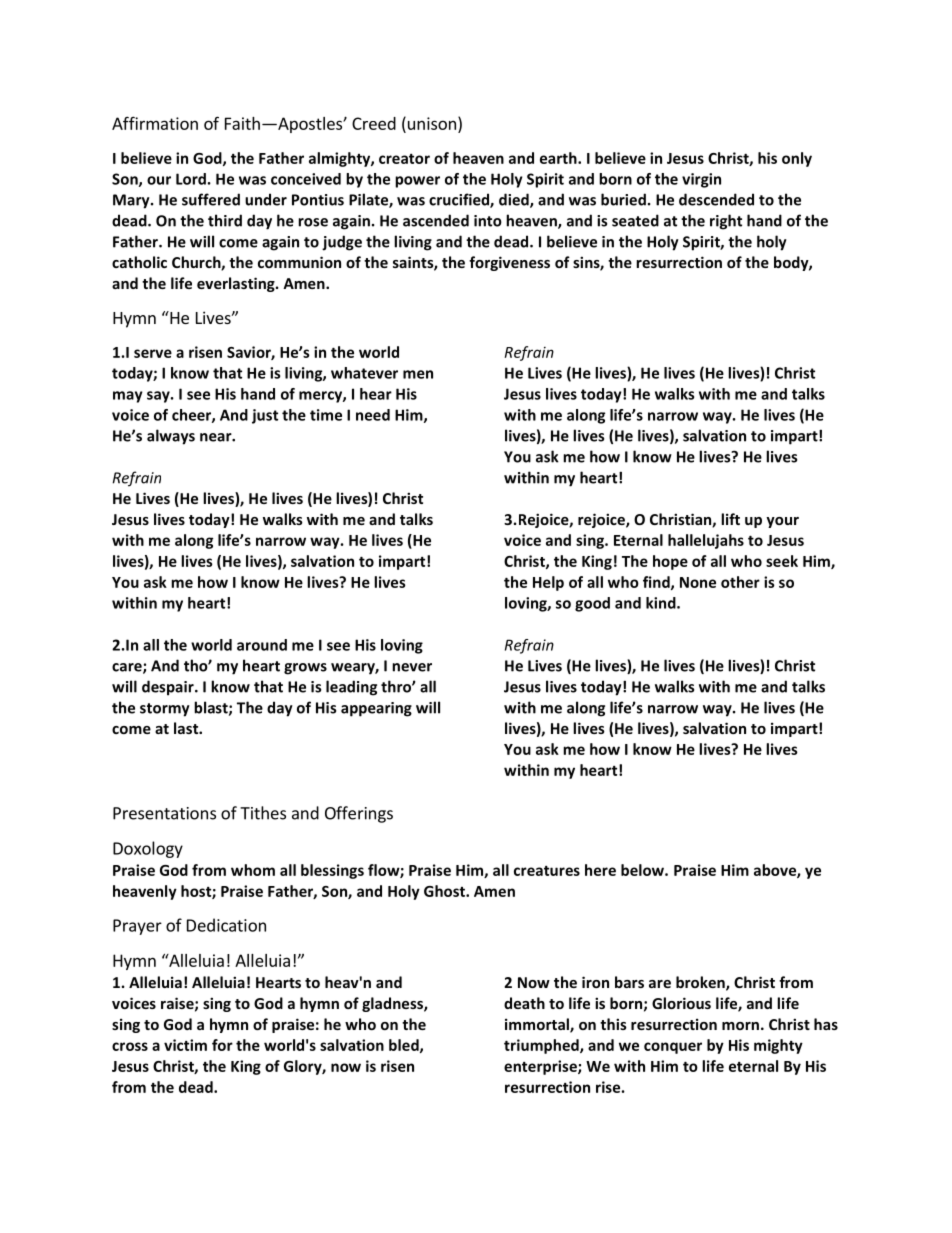 This page has width=952, height=1233. Describe the element at coordinates (412, 667) in the page. I see `never` at that location.
